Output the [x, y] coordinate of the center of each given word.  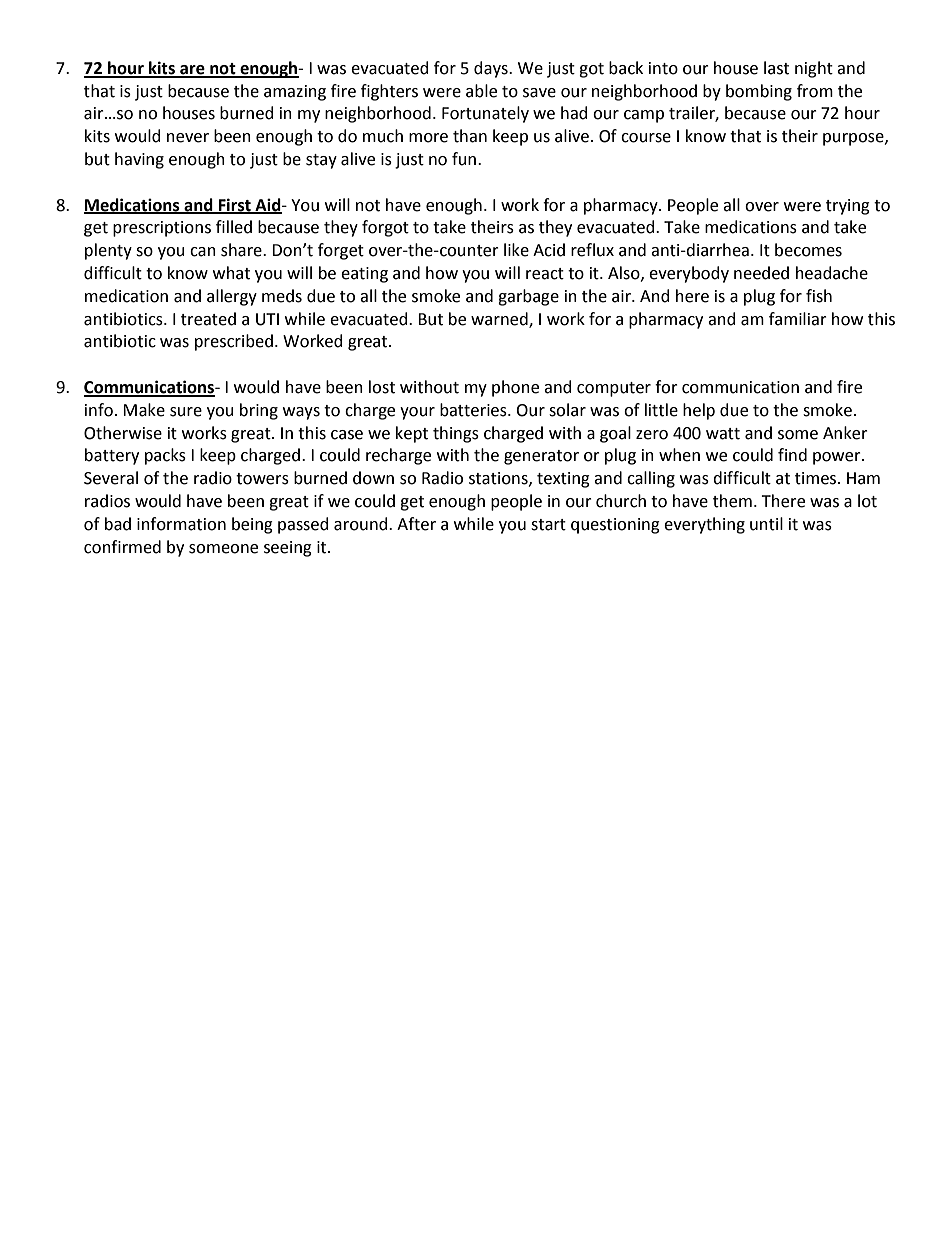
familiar [798, 319]
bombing [759, 92]
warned [500, 319]
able [481, 91]
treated [208, 319]
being [252, 525]
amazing [295, 93]
